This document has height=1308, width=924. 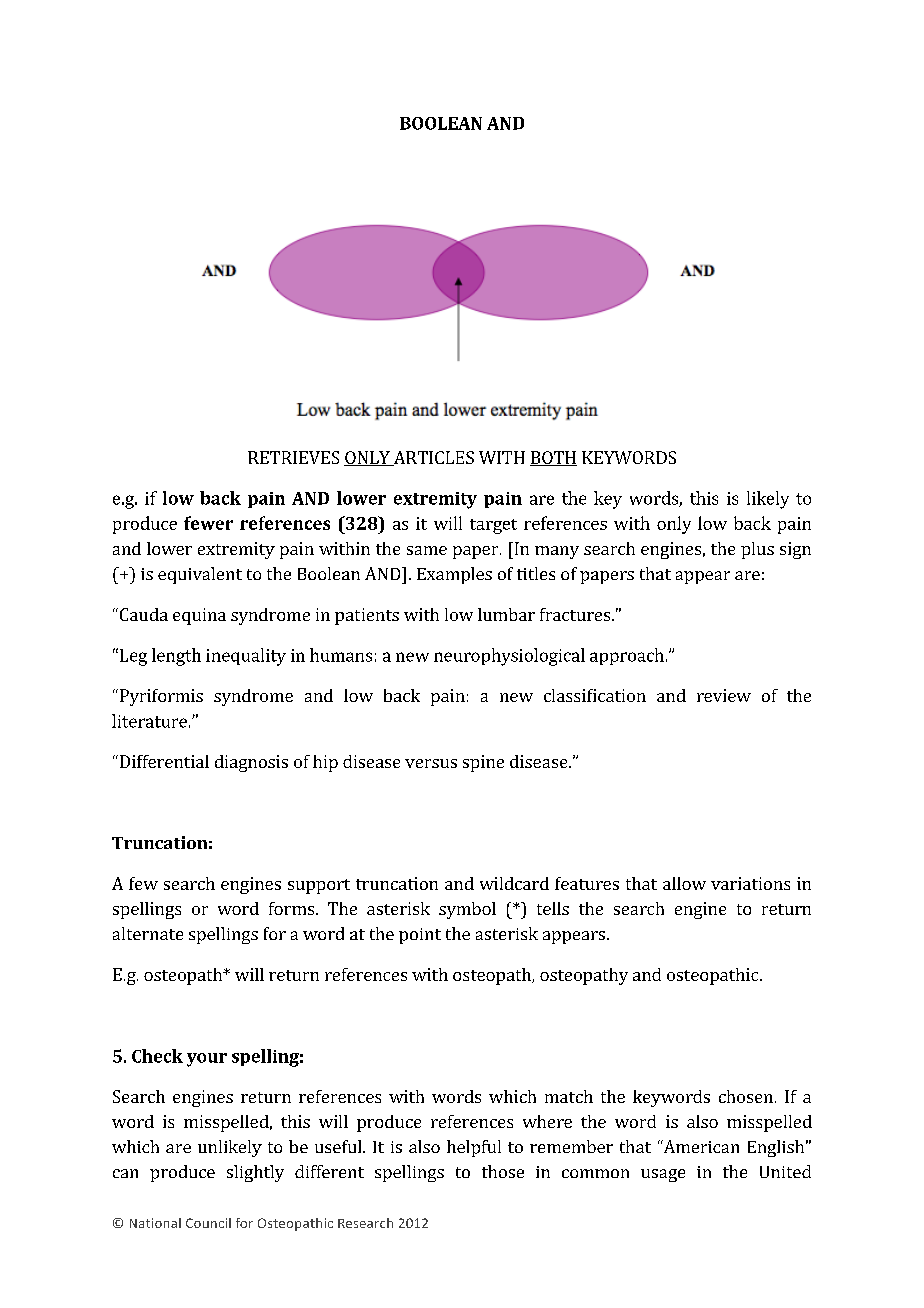 I want to click on those, so click(x=503, y=1171).
